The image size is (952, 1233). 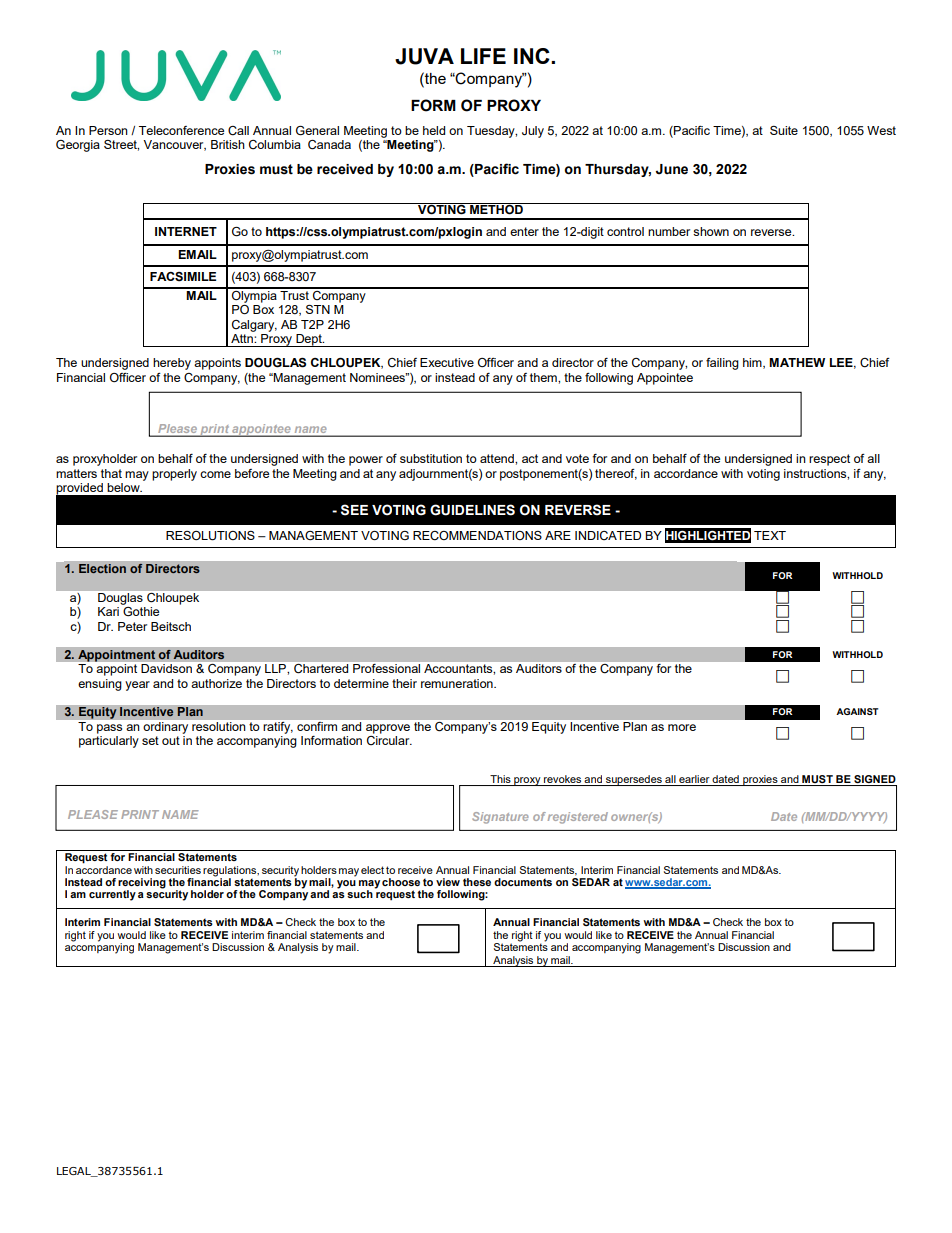 I want to click on these, so click(x=477, y=882).
